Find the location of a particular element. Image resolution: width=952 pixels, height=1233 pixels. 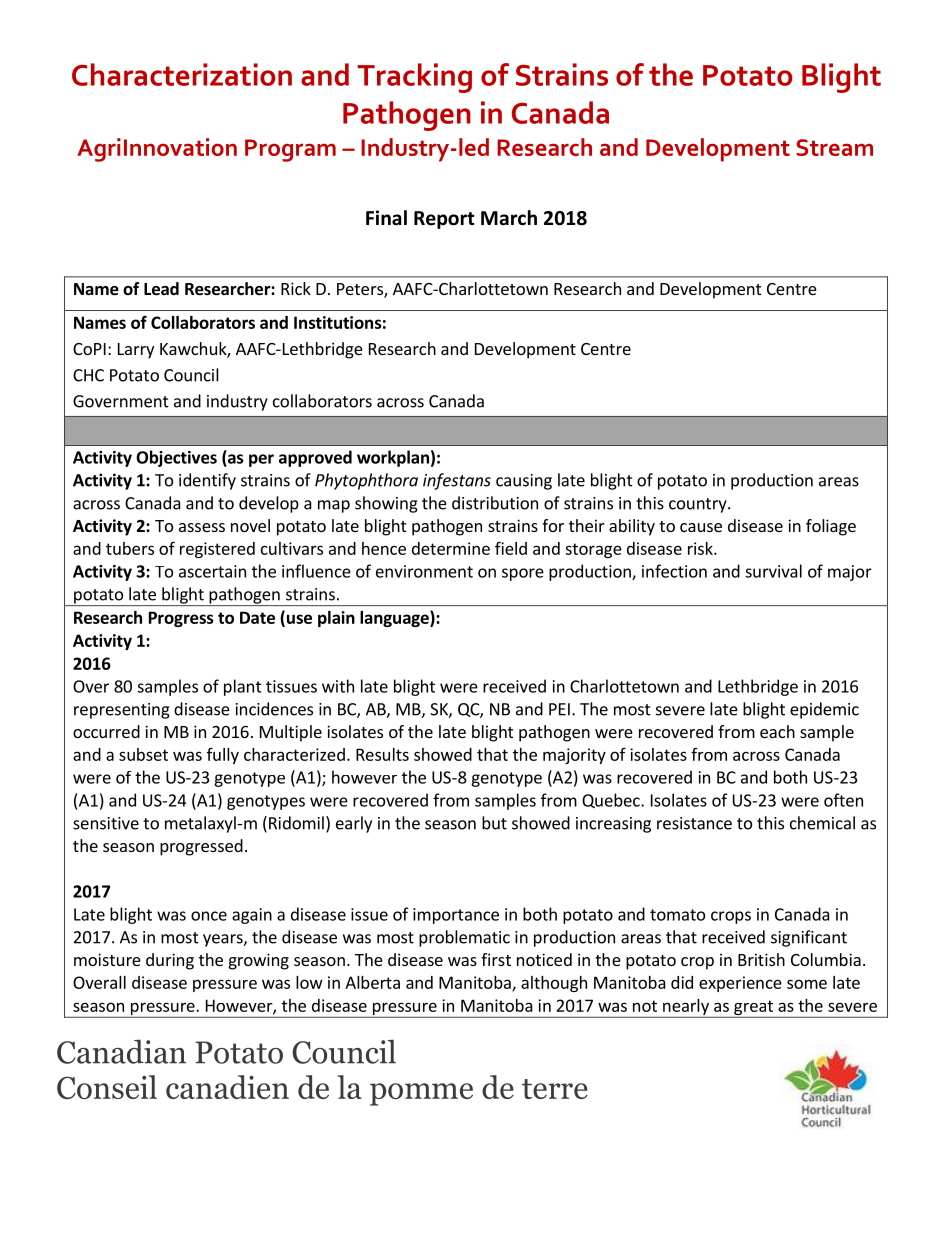

survival is located at coordinates (773, 571).
